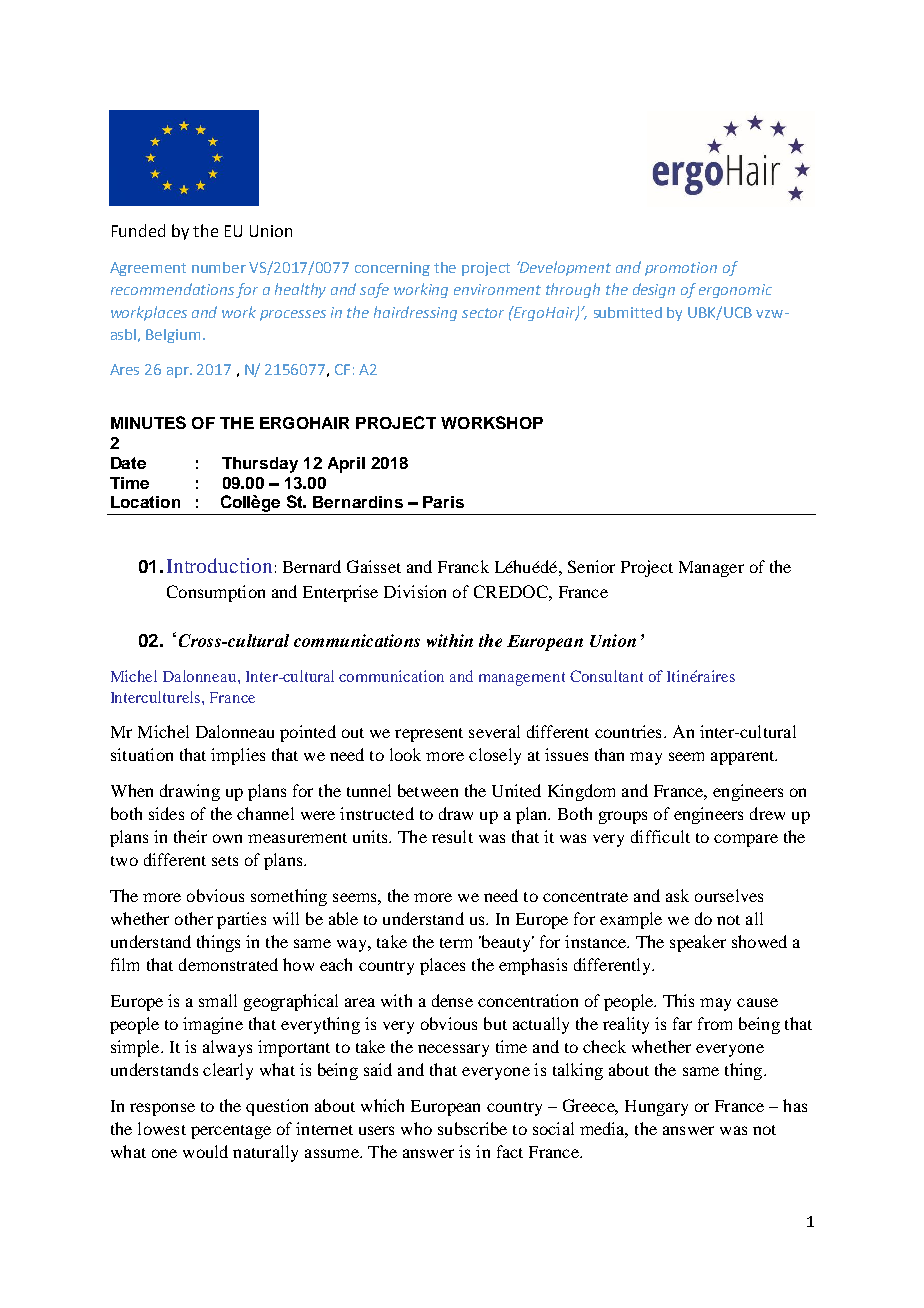 The width and height of the screenshot is (924, 1308). What do you see at coordinates (238, 756) in the screenshot?
I see `implies` at bounding box center [238, 756].
